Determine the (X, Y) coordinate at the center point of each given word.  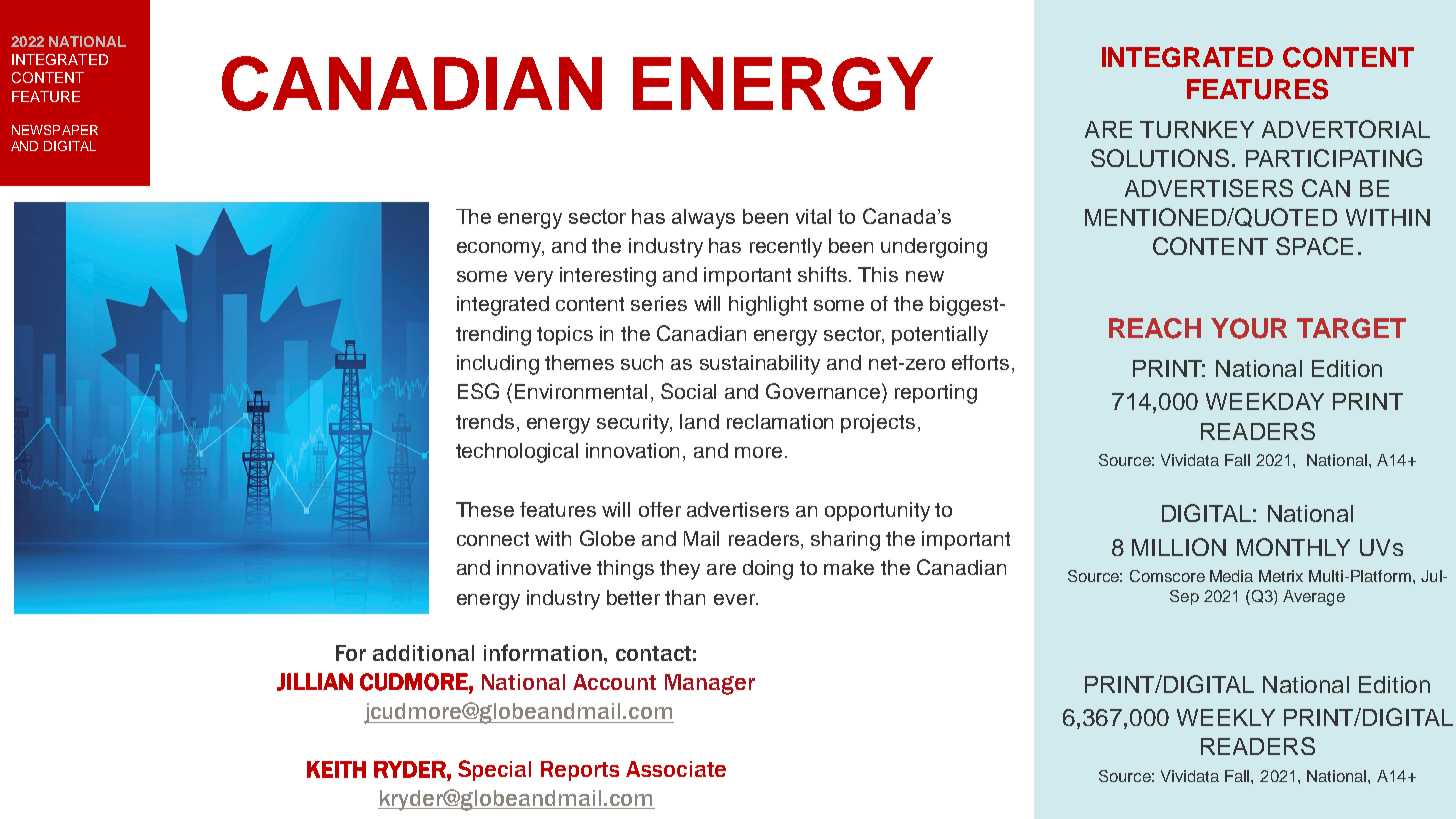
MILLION (1179, 547)
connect (493, 539)
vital (813, 216)
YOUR (1249, 328)
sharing (845, 541)
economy (500, 250)
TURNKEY (1197, 129)
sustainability (760, 365)
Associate (676, 769)
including (498, 365)
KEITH (336, 769)
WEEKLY (1226, 717)
